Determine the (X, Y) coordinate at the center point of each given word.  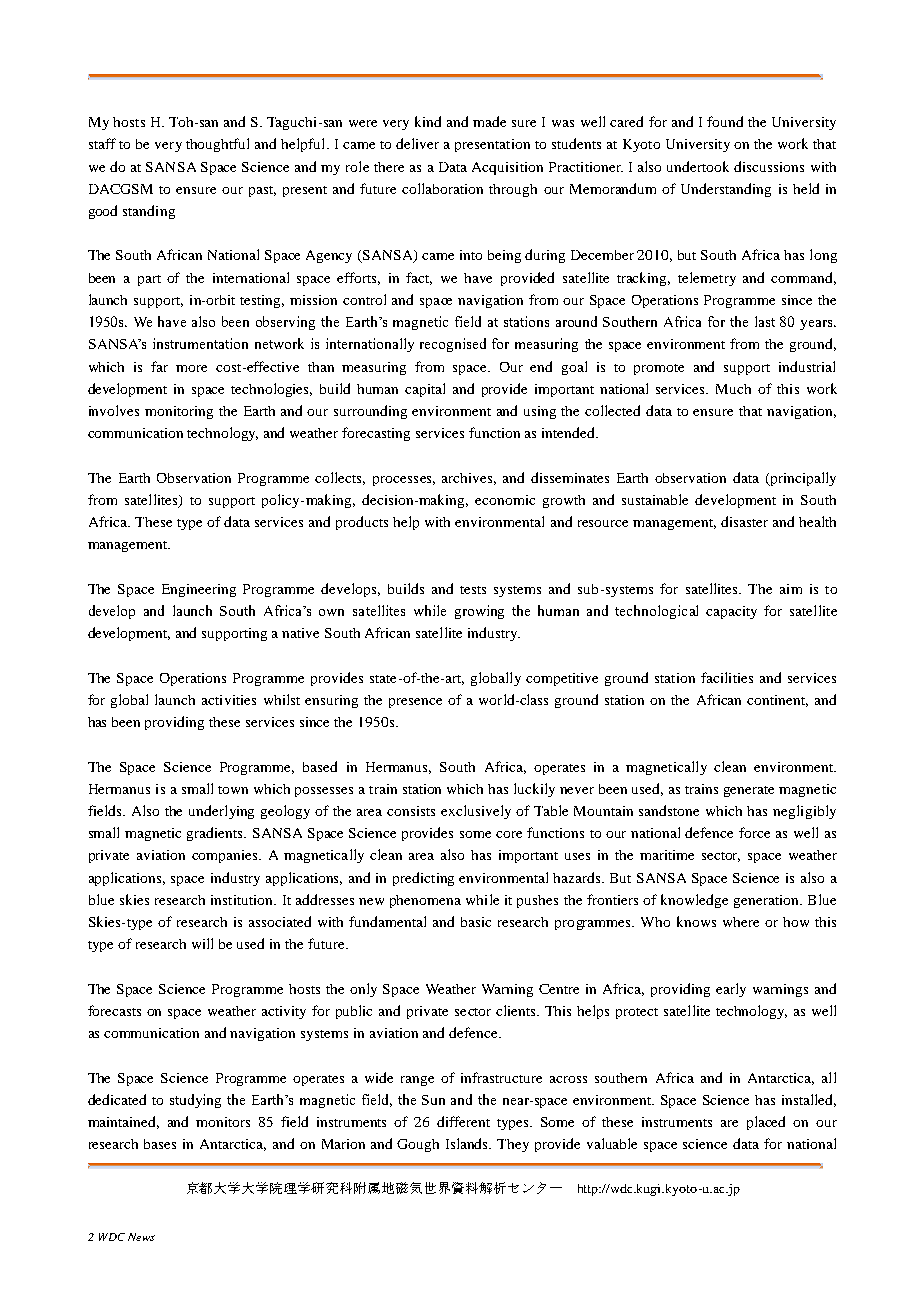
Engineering (199, 590)
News (141, 1237)
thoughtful (217, 145)
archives (469, 479)
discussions (769, 166)
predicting (423, 879)
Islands (468, 1143)
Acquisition (507, 168)
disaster (744, 521)
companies (226, 856)
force (754, 832)
